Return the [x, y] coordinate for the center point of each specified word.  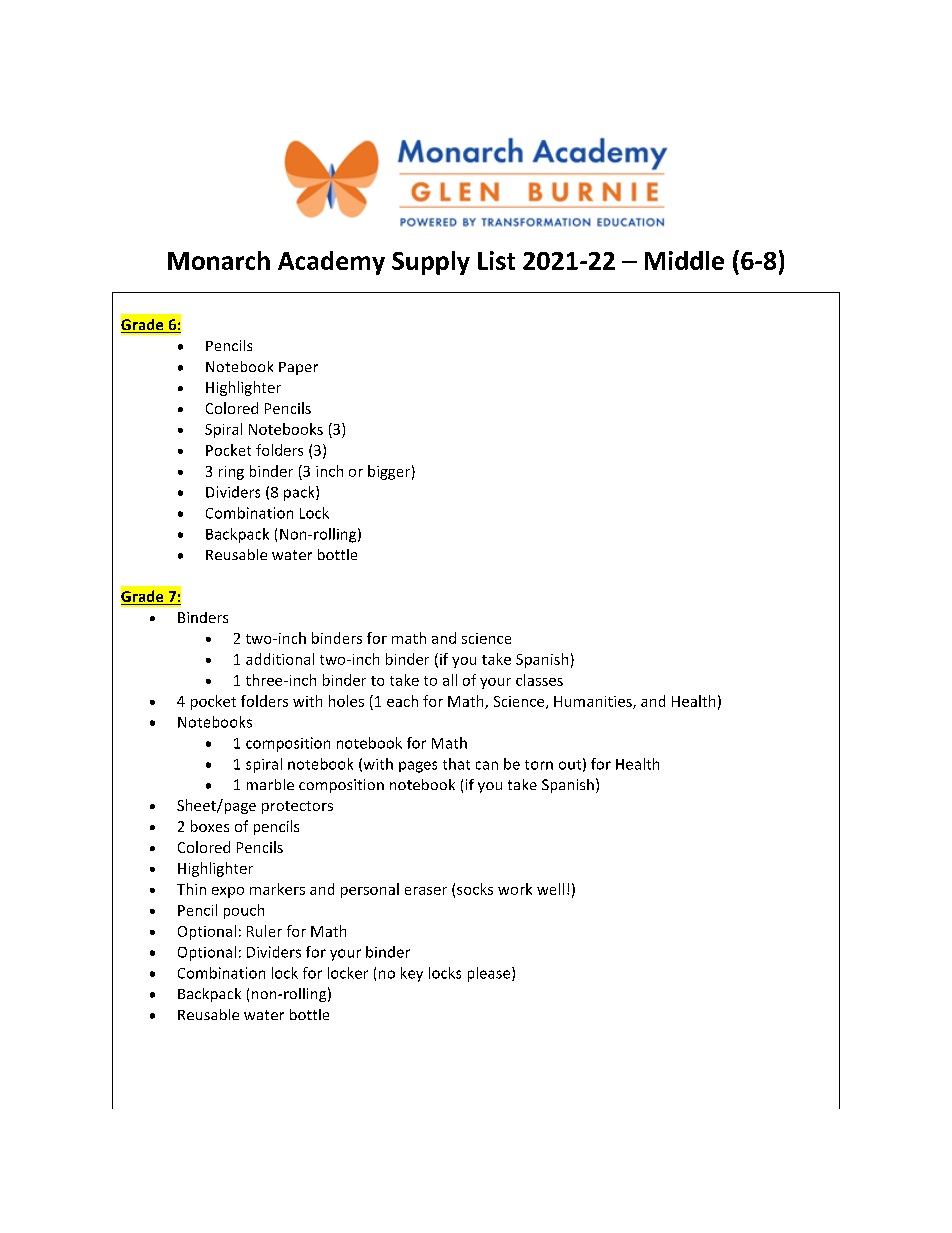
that [456, 764]
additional [280, 659]
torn [539, 765]
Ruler [264, 931]
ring [231, 473]
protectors [297, 807]
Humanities [594, 702]
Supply [431, 263]
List [496, 260]
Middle [684, 260]
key [412, 974]
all [450, 680]
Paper [298, 368]
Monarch [219, 260]
